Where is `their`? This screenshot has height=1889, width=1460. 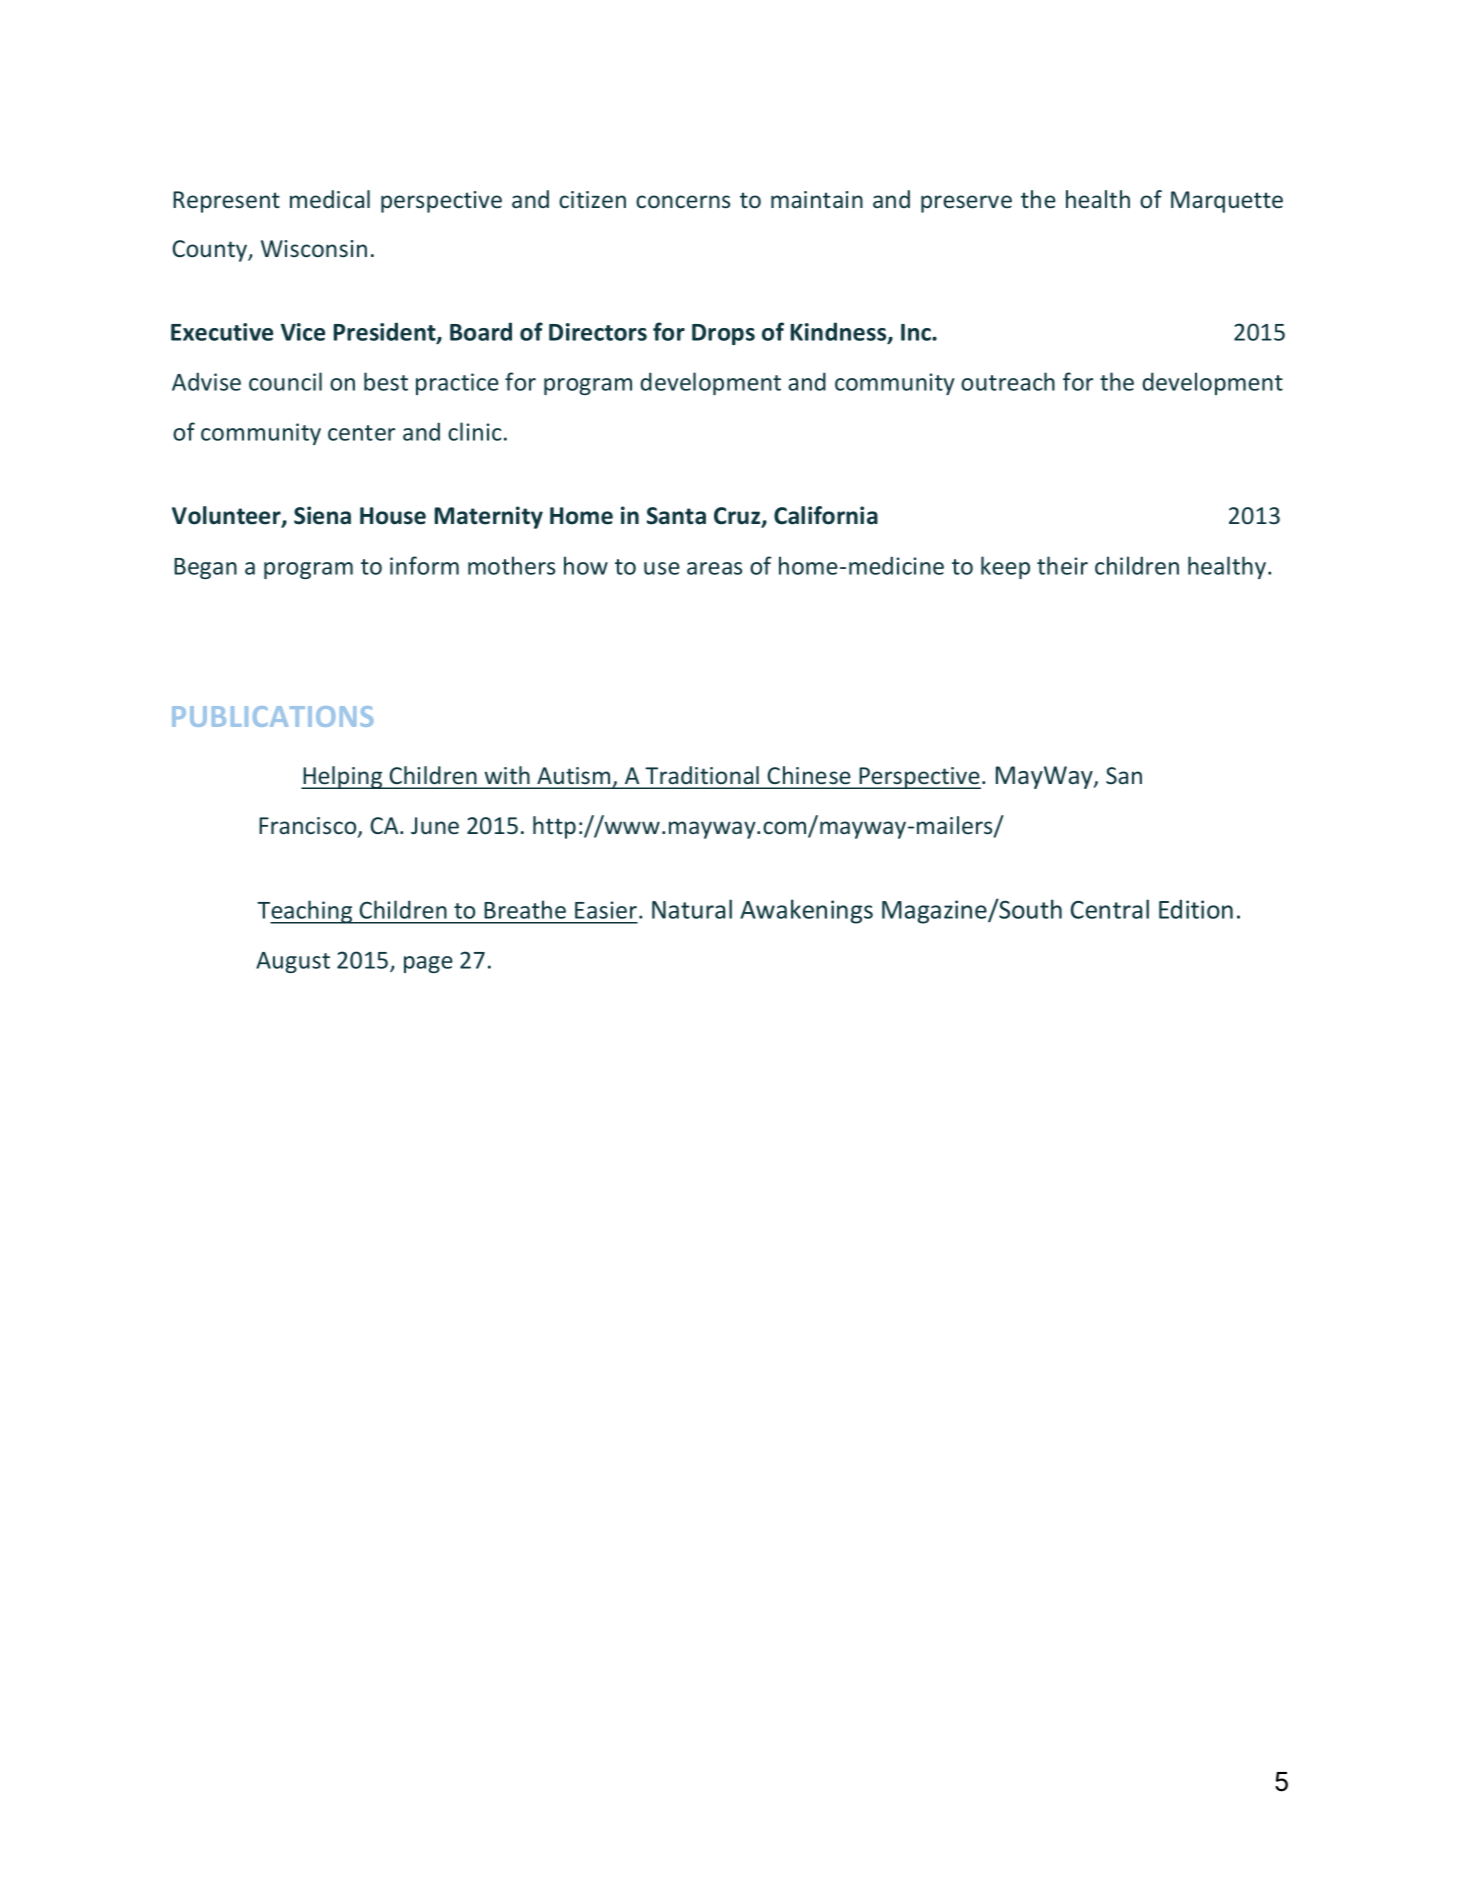
their is located at coordinates (1062, 565).
